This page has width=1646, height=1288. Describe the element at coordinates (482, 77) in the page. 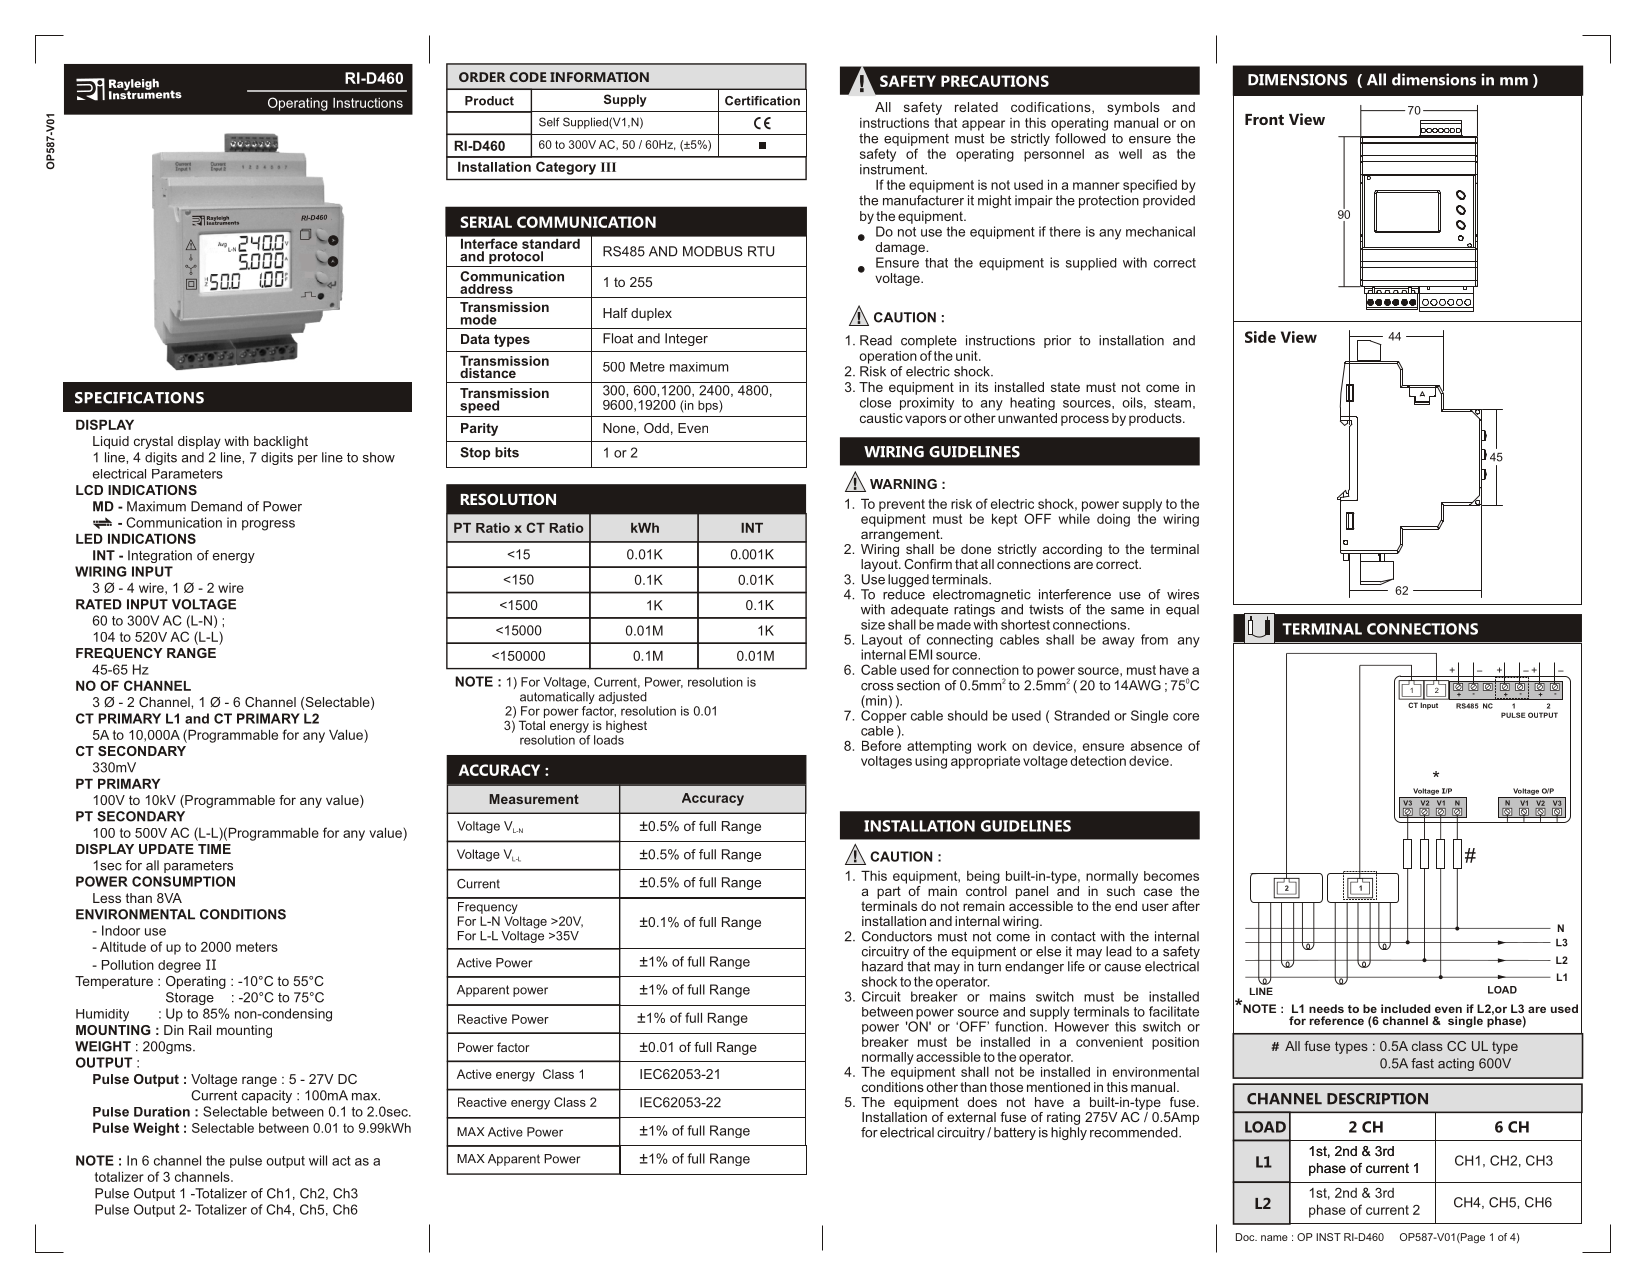

I see `ORDER` at that location.
